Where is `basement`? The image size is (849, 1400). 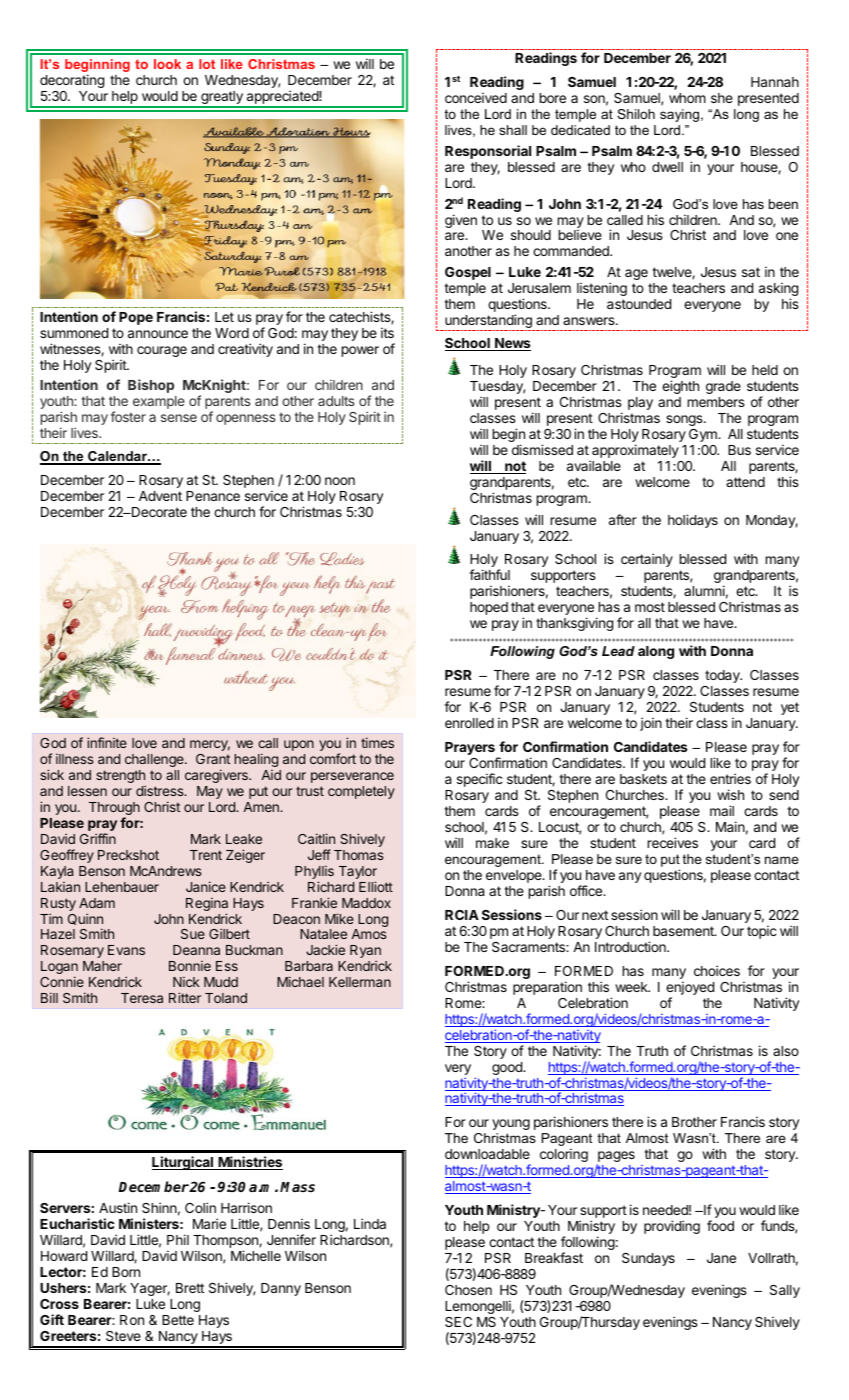 basement is located at coordinates (684, 931).
